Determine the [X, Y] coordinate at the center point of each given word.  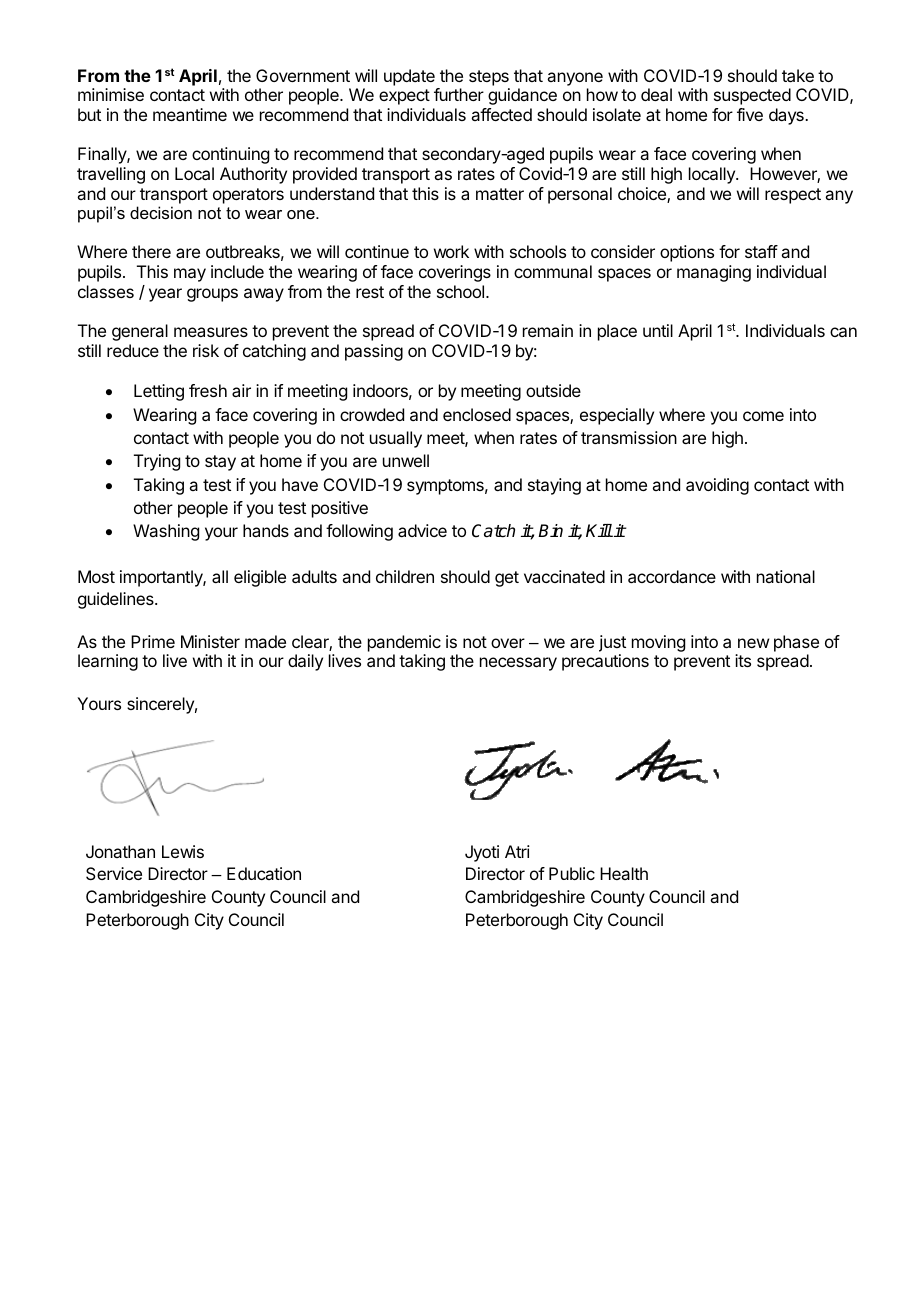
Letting [159, 392]
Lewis [183, 851]
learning [108, 662]
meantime [190, 114]
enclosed [477, 414]
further [459, 94]
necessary [518, 664]
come [763, 416]
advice [422, 530]
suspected [752, 96]
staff [761, 251]
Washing [166, 532]
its [743, 660]
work [451, 251]
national [786, 576]
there [151, 251]
